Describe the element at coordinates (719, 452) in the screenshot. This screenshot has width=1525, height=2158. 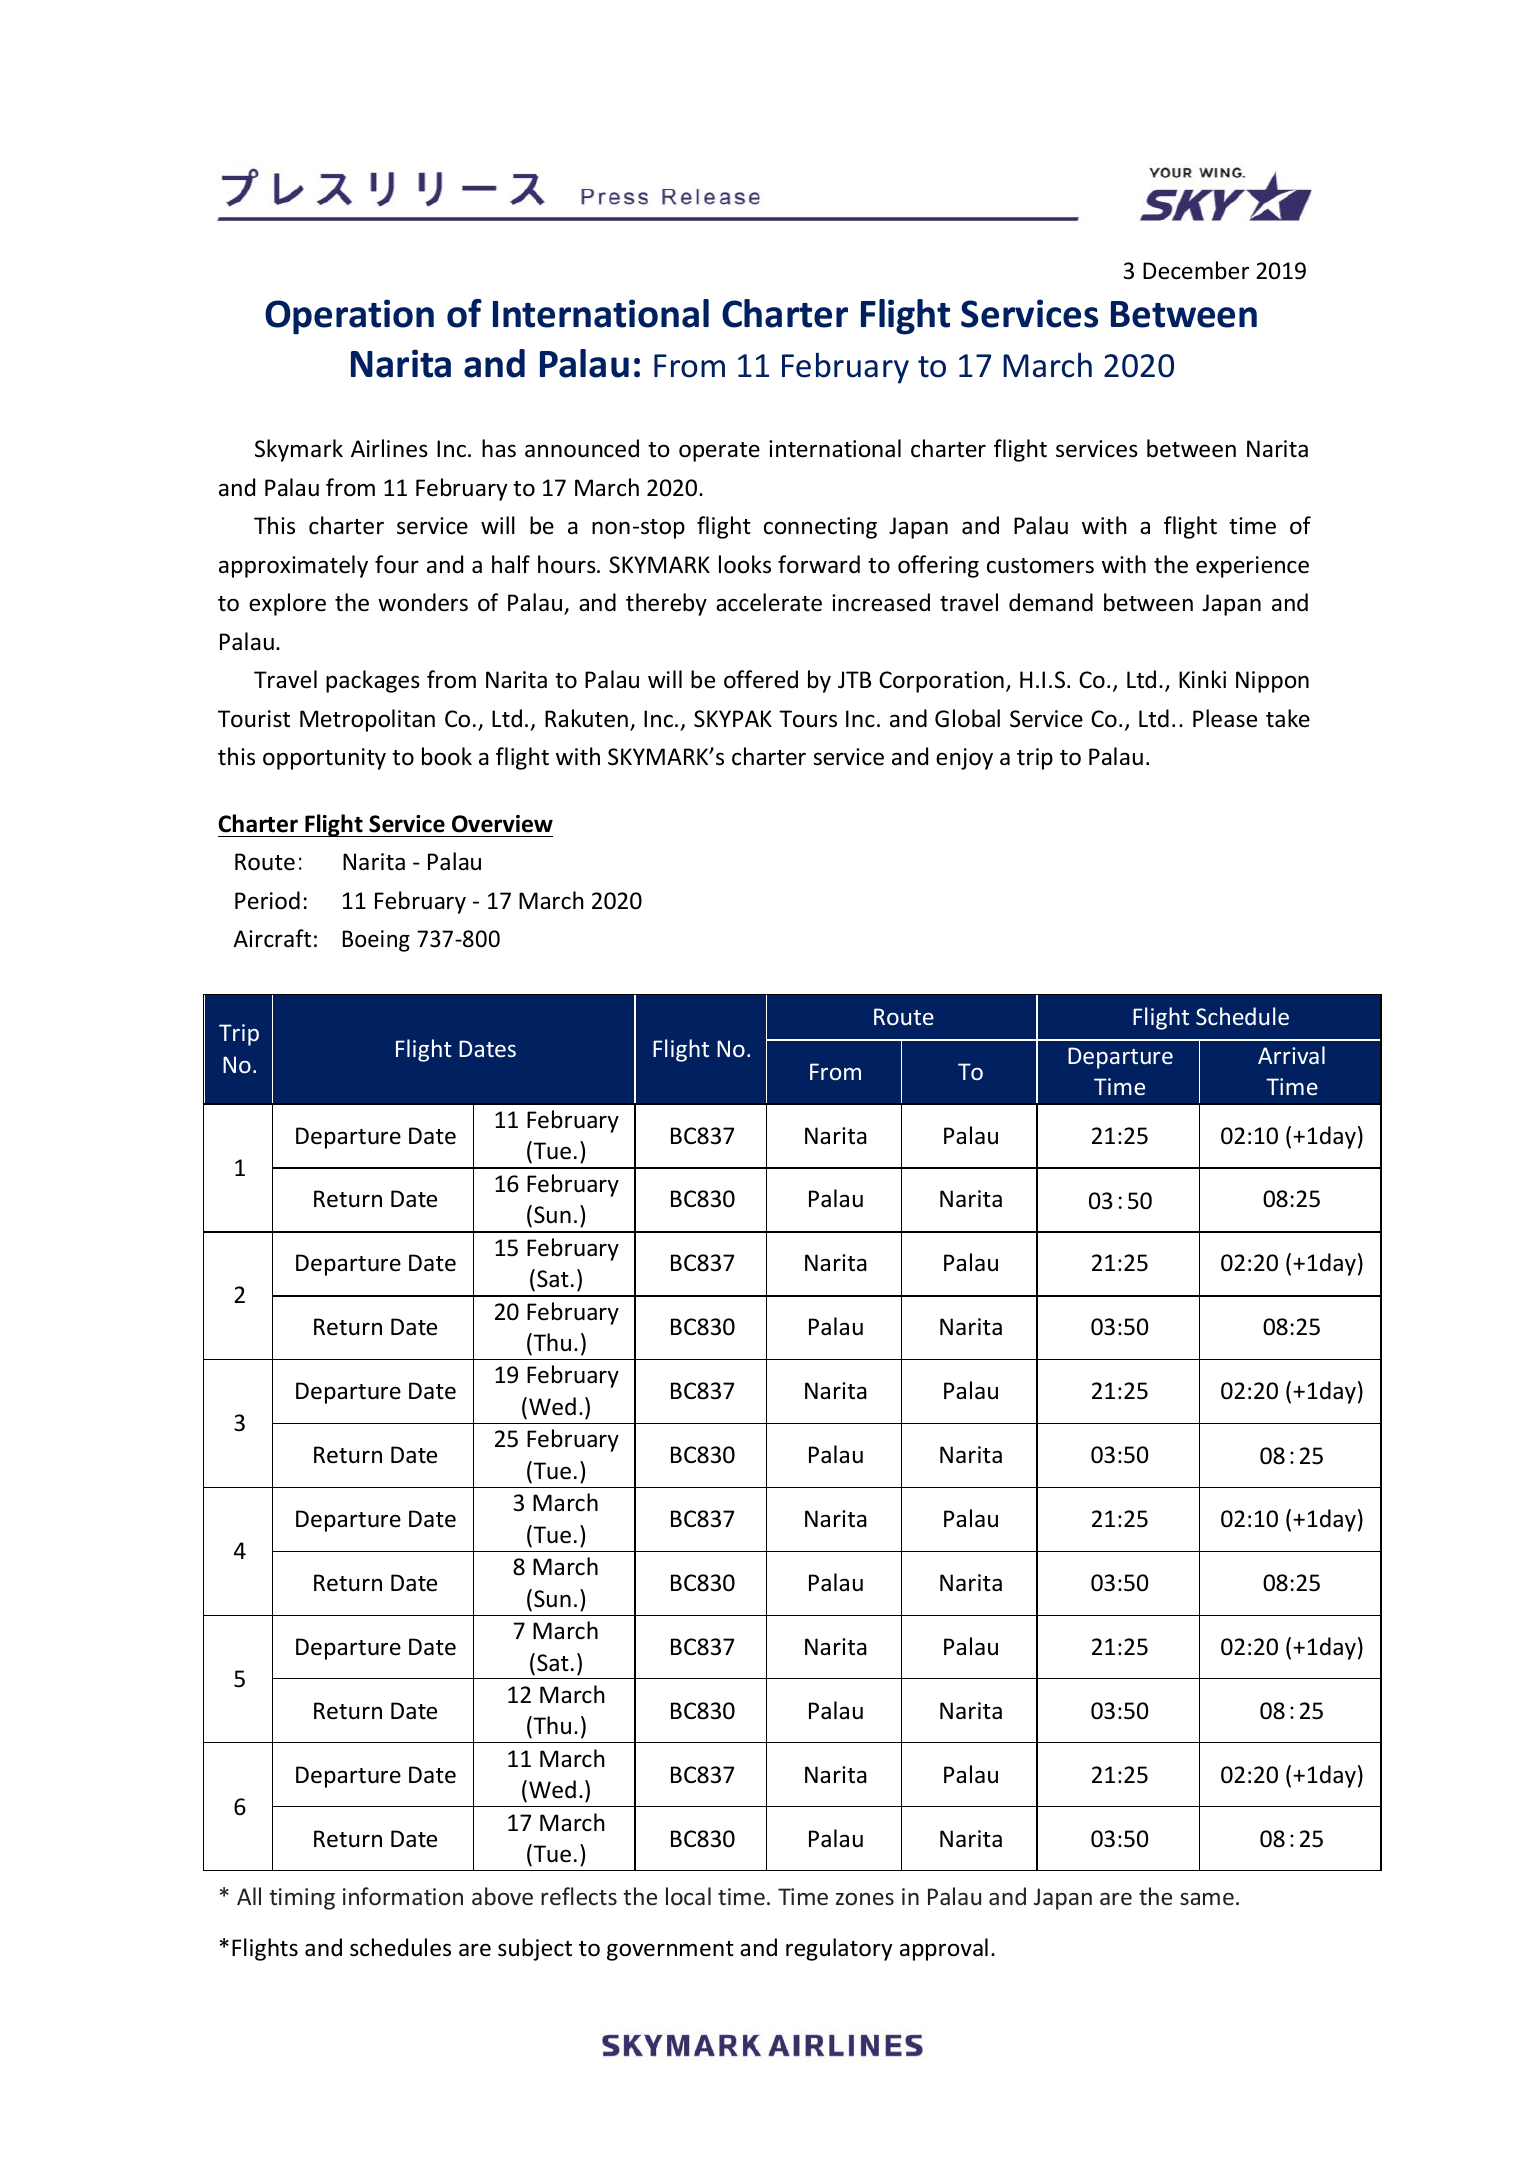
I see `operate` at that location.
